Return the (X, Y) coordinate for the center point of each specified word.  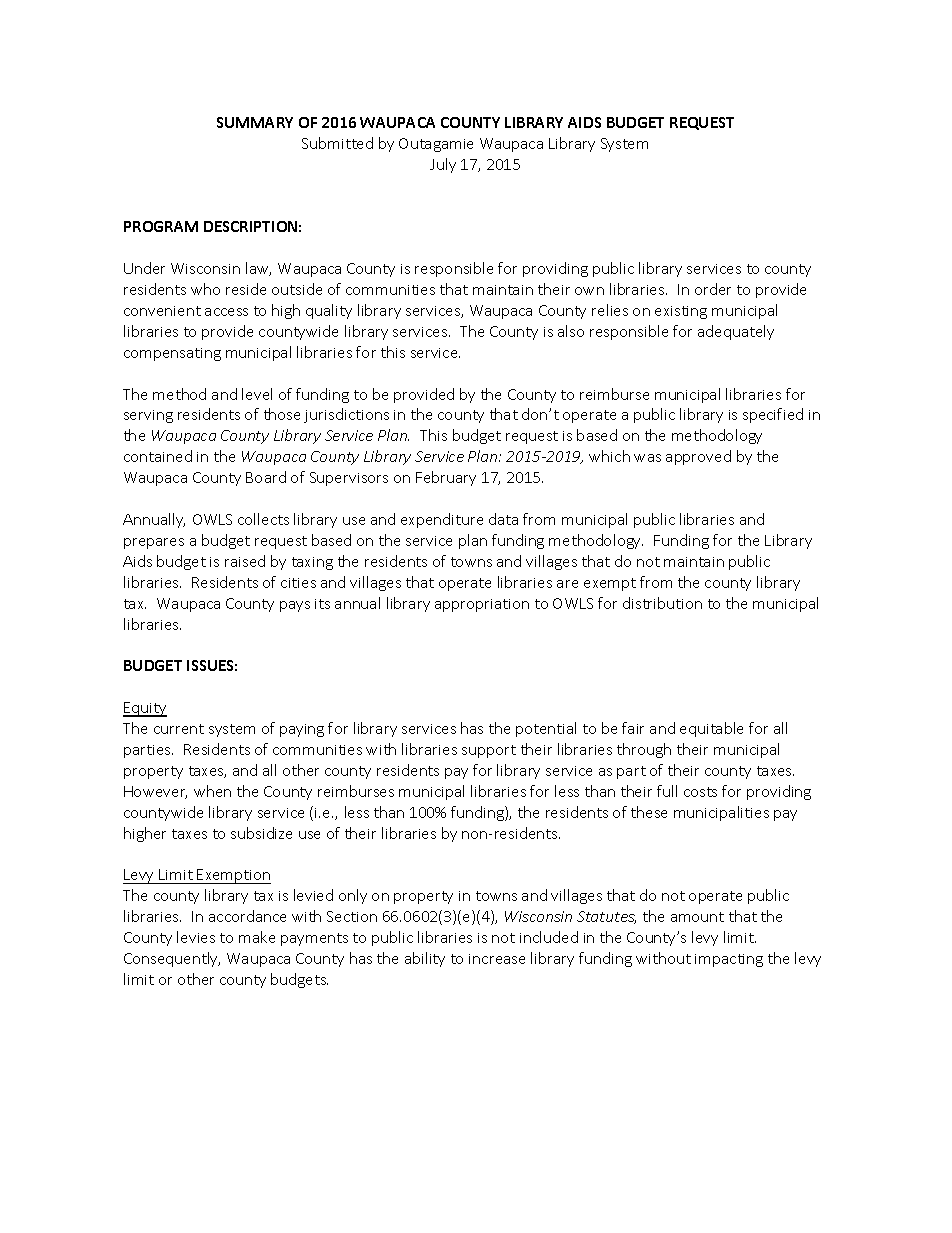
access (226, 312)
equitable (711, 729)
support (489, 751)
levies (196, 937)
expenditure (442, 520)
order (713, 289)
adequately (736, 332)
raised (245, 561)
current (179, 729)
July (443, 165)
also (571, 331)
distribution (662, 603)
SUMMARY (255, 122)
